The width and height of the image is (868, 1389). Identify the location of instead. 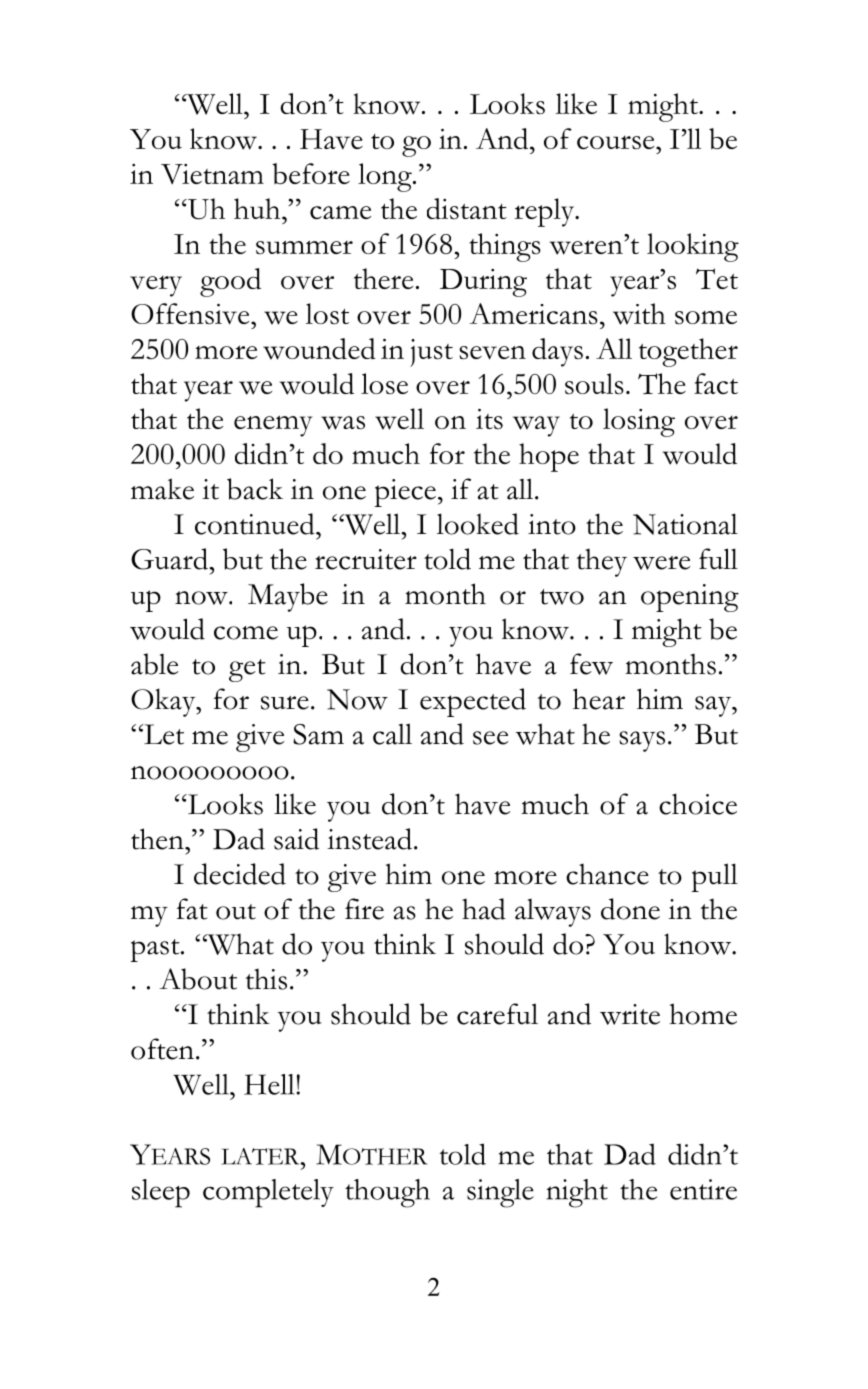
(369, 839).
